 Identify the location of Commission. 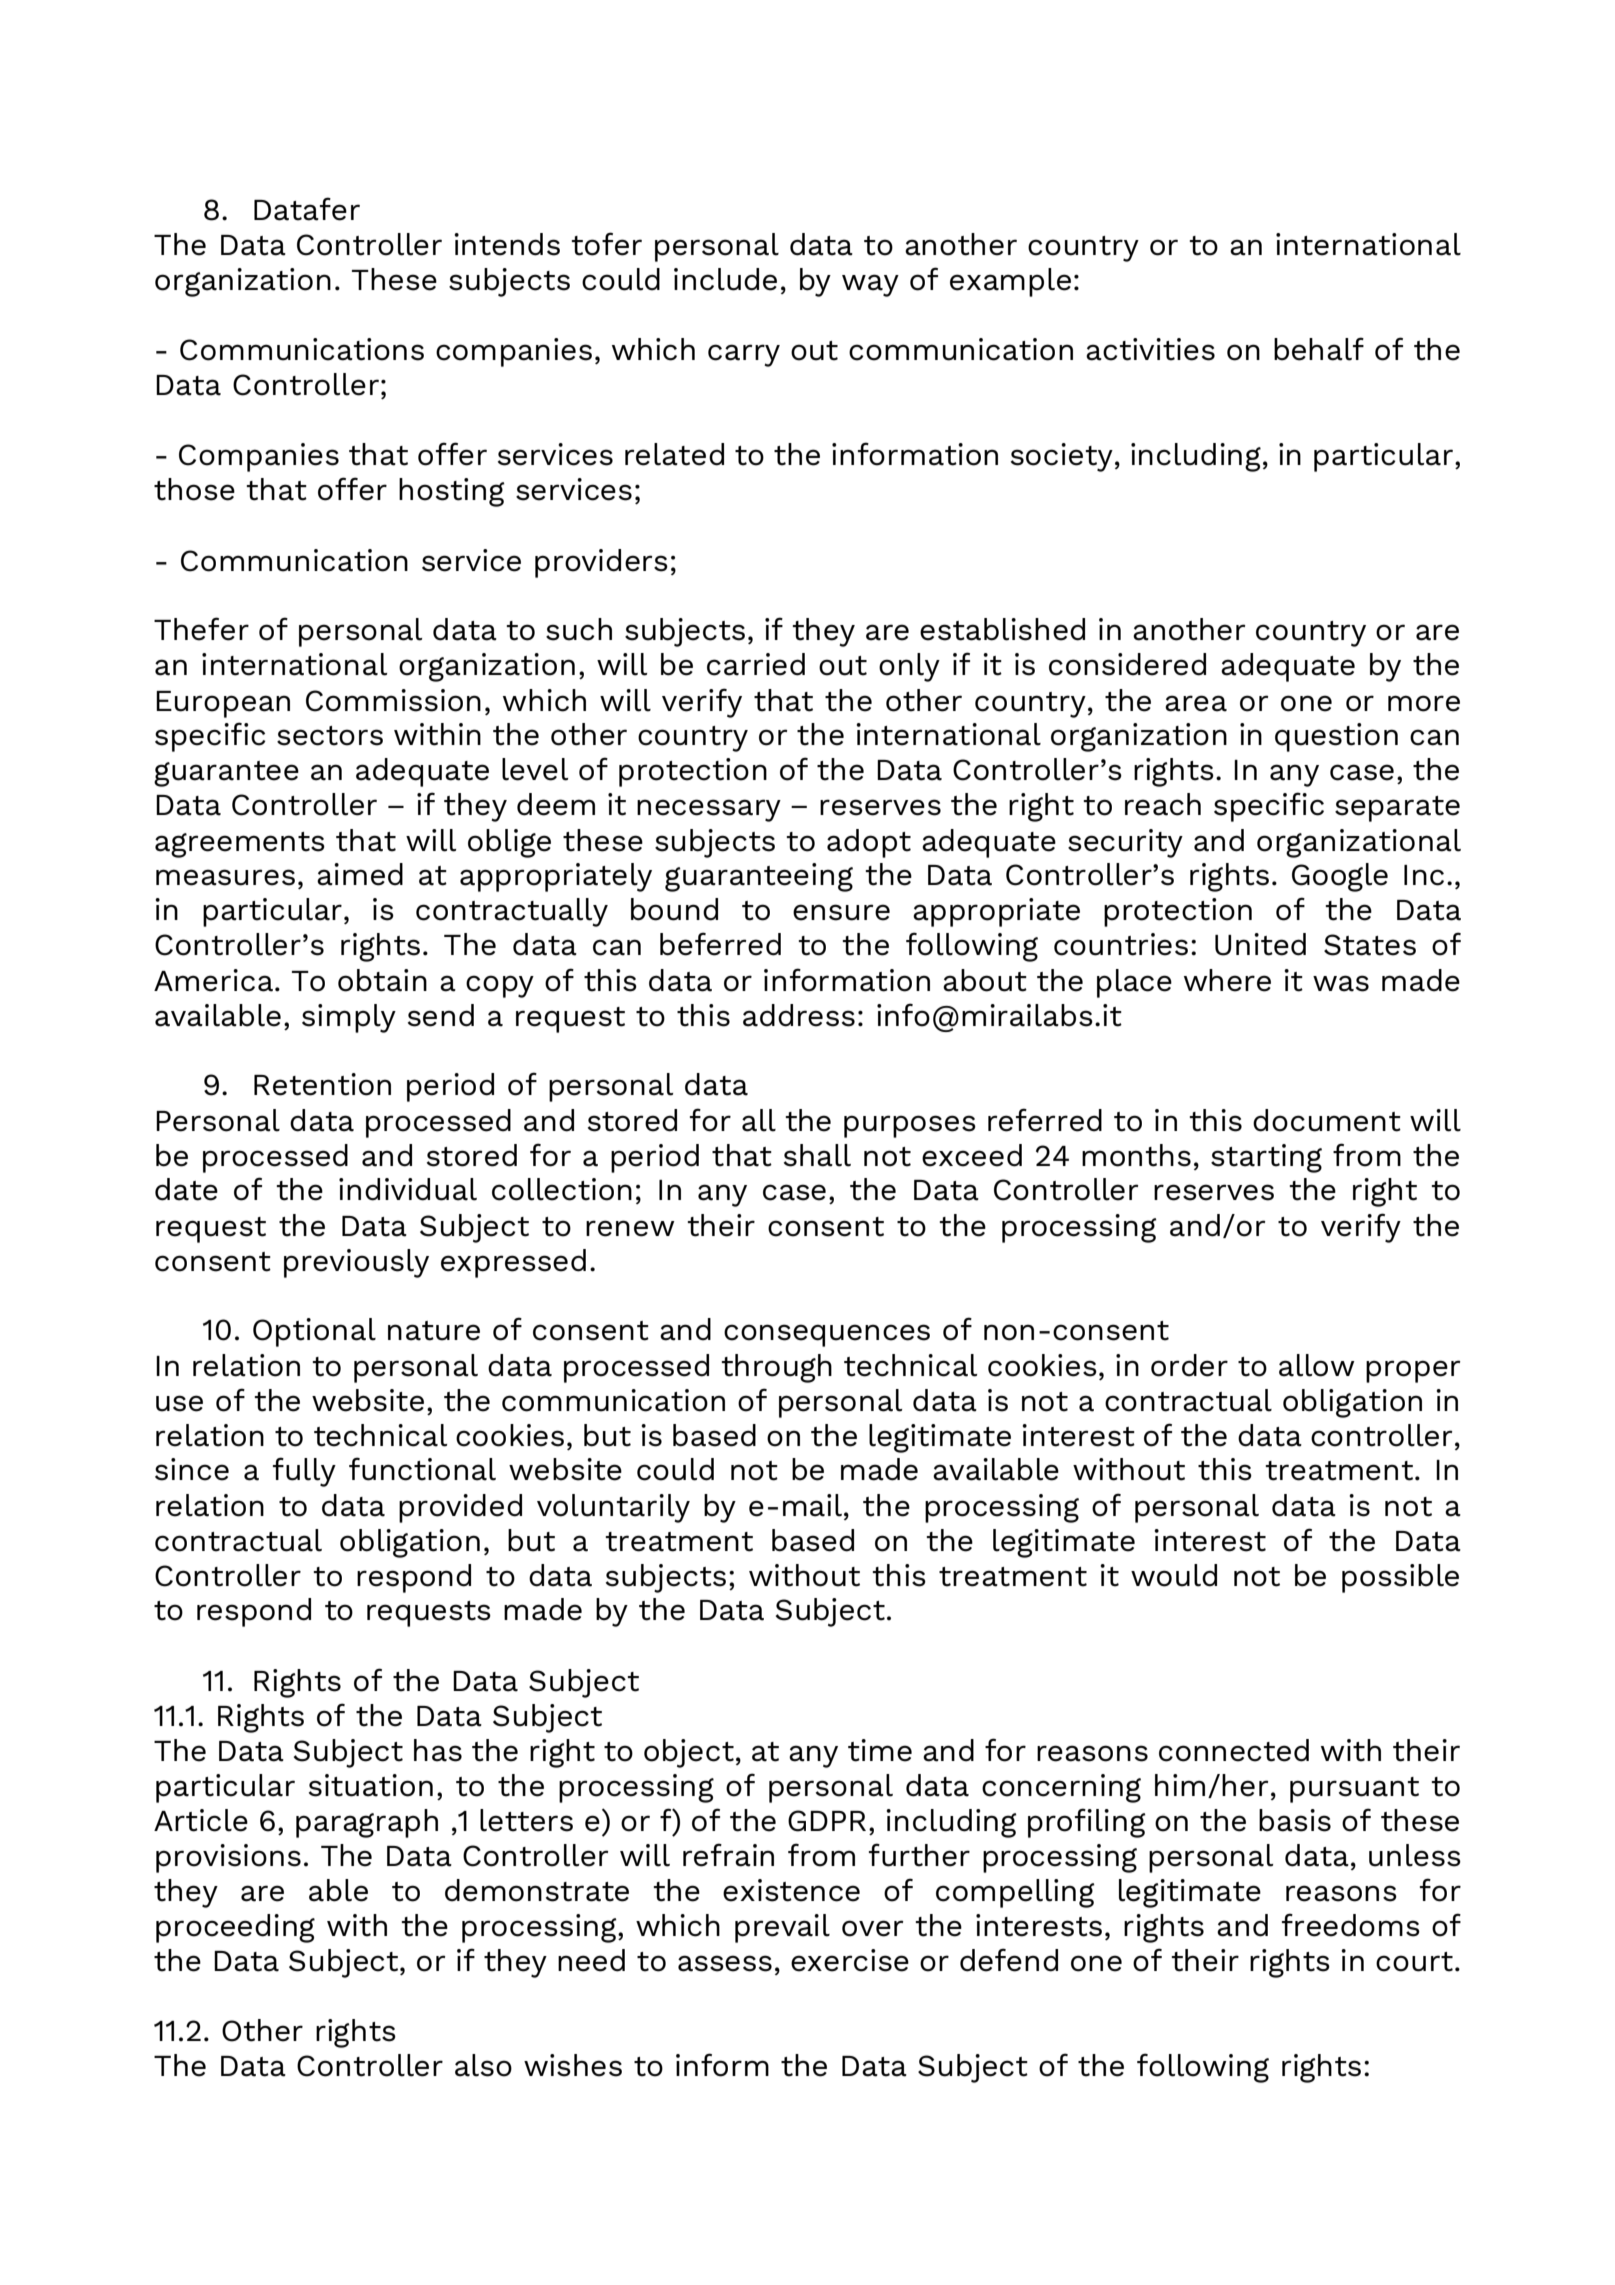
(393, 700).
